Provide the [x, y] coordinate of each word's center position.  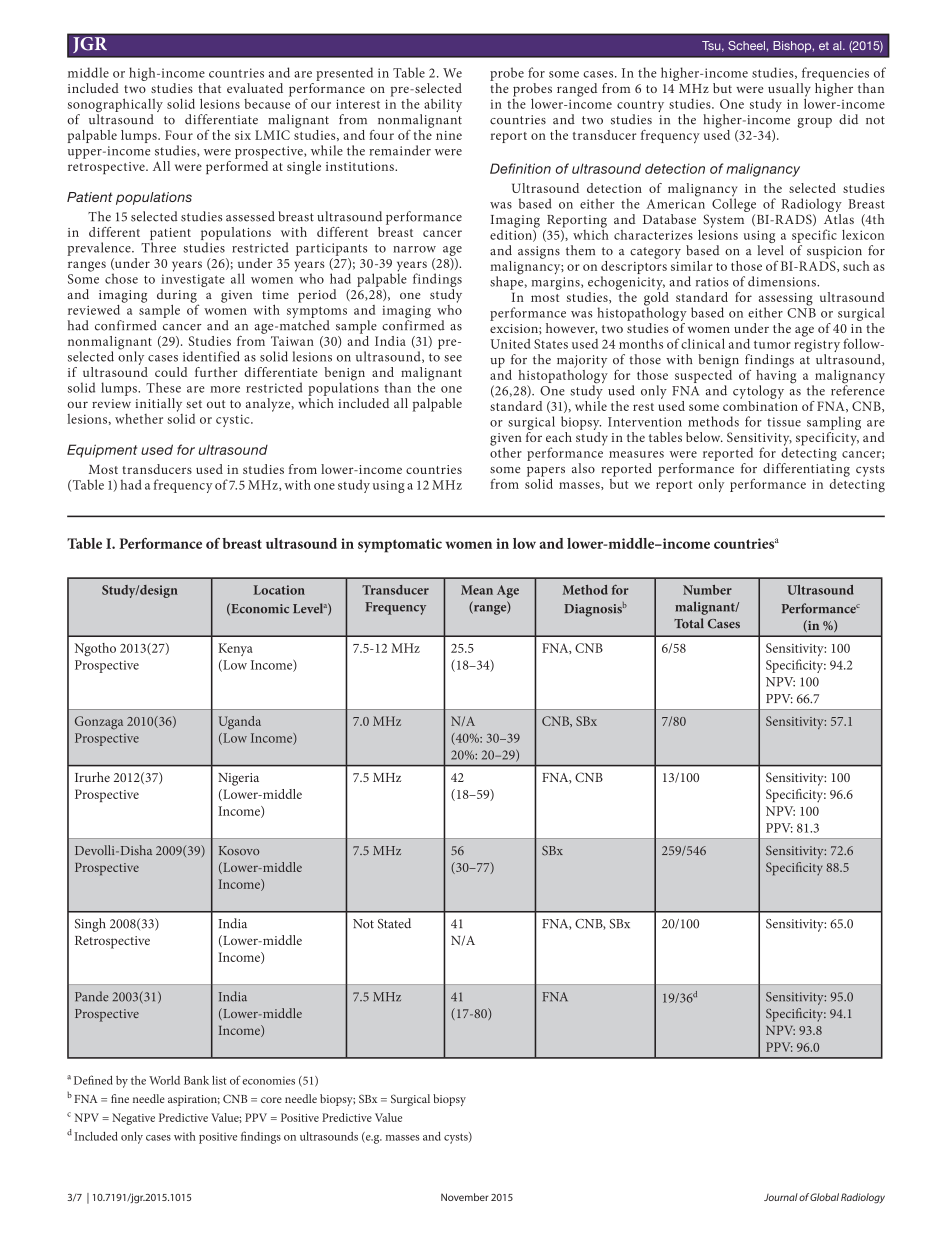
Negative [133, 1119]
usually [789, 91]
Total [689, 623]
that [209, 88]
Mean [477, 590]
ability [443, 105]
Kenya [235, 649]
